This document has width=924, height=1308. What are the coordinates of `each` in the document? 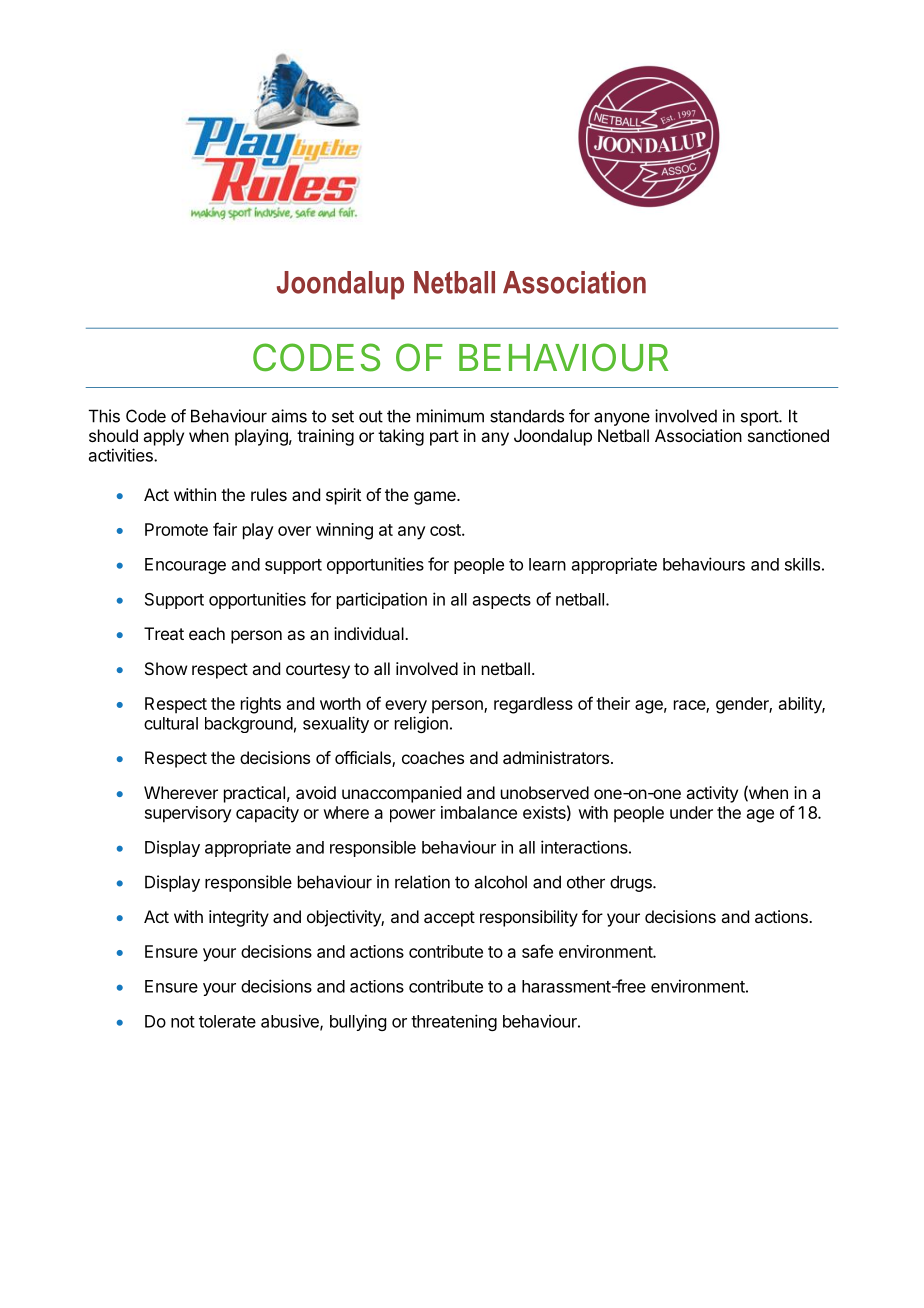 It's located at (207, 633).
